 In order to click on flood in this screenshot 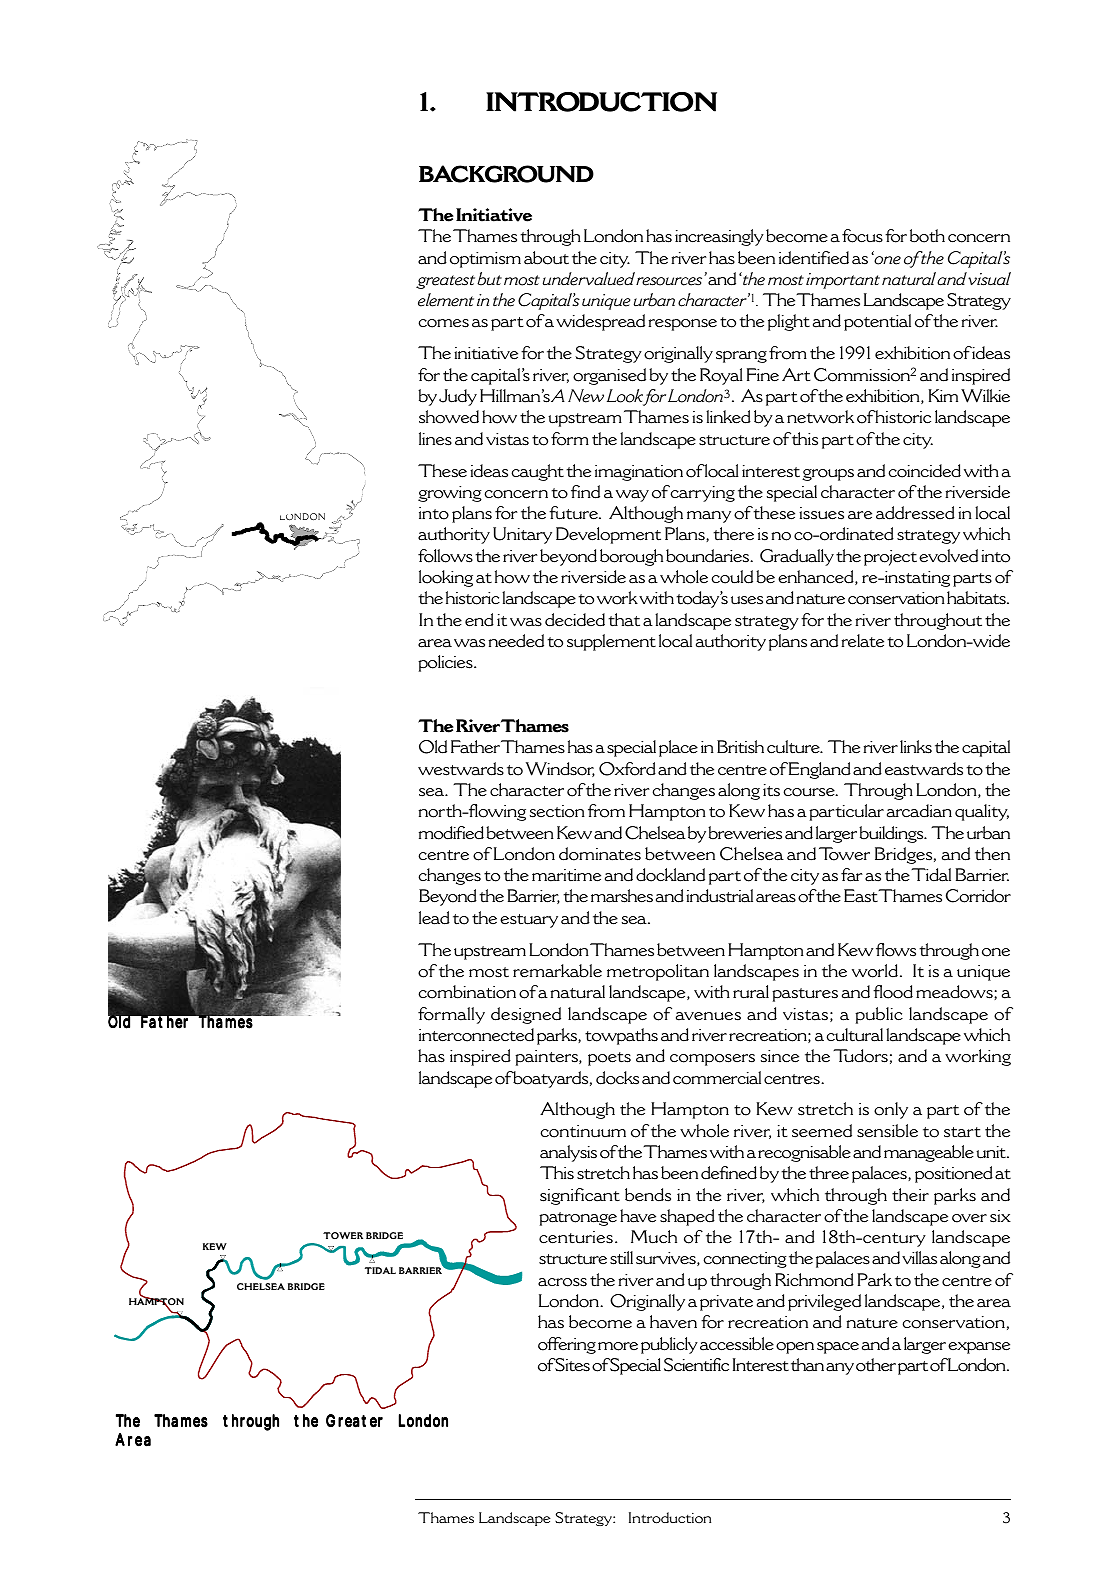, I will do `click(893, 992)`.
